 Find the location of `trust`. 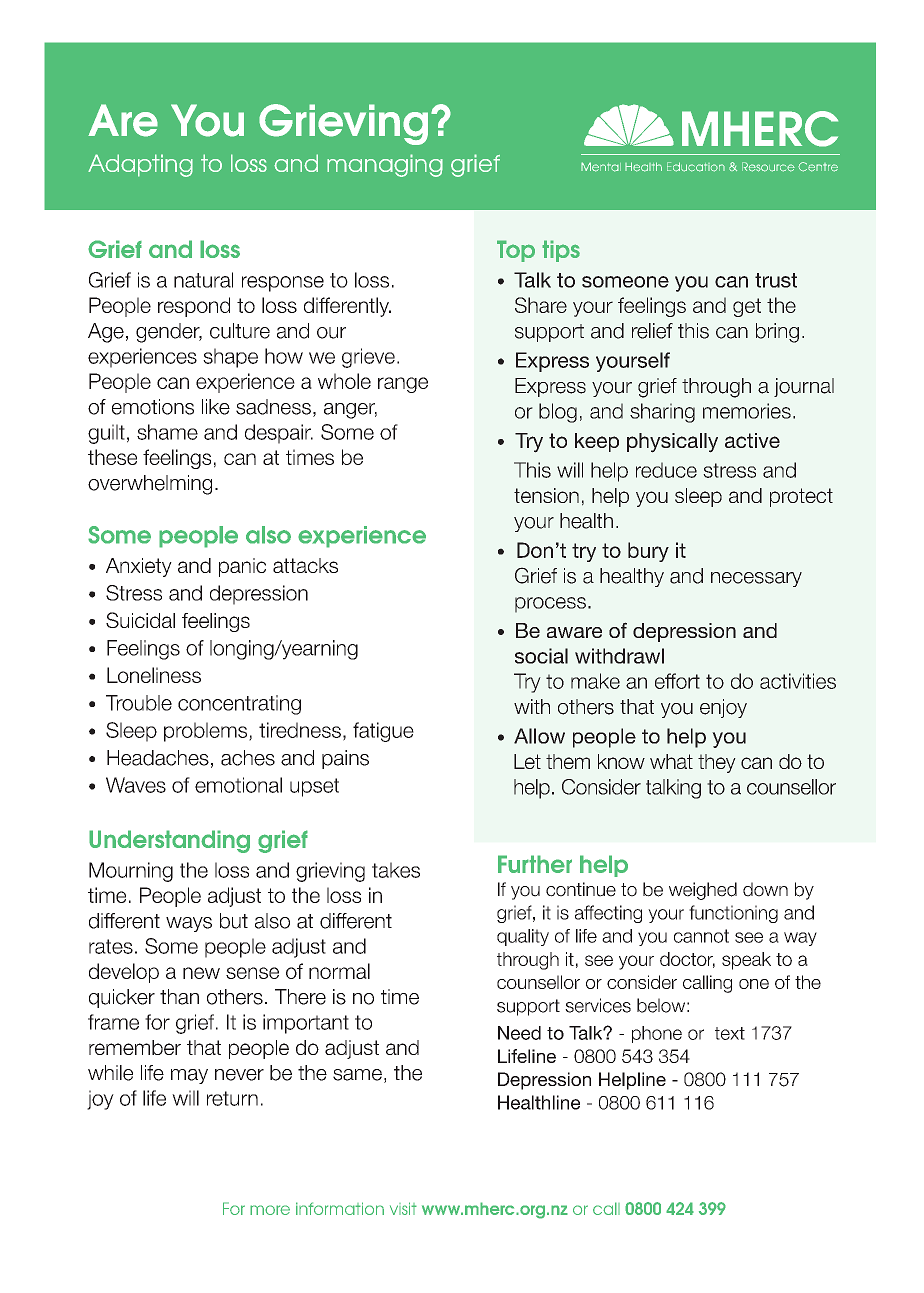

trust is located at coordinates (776, 280).
